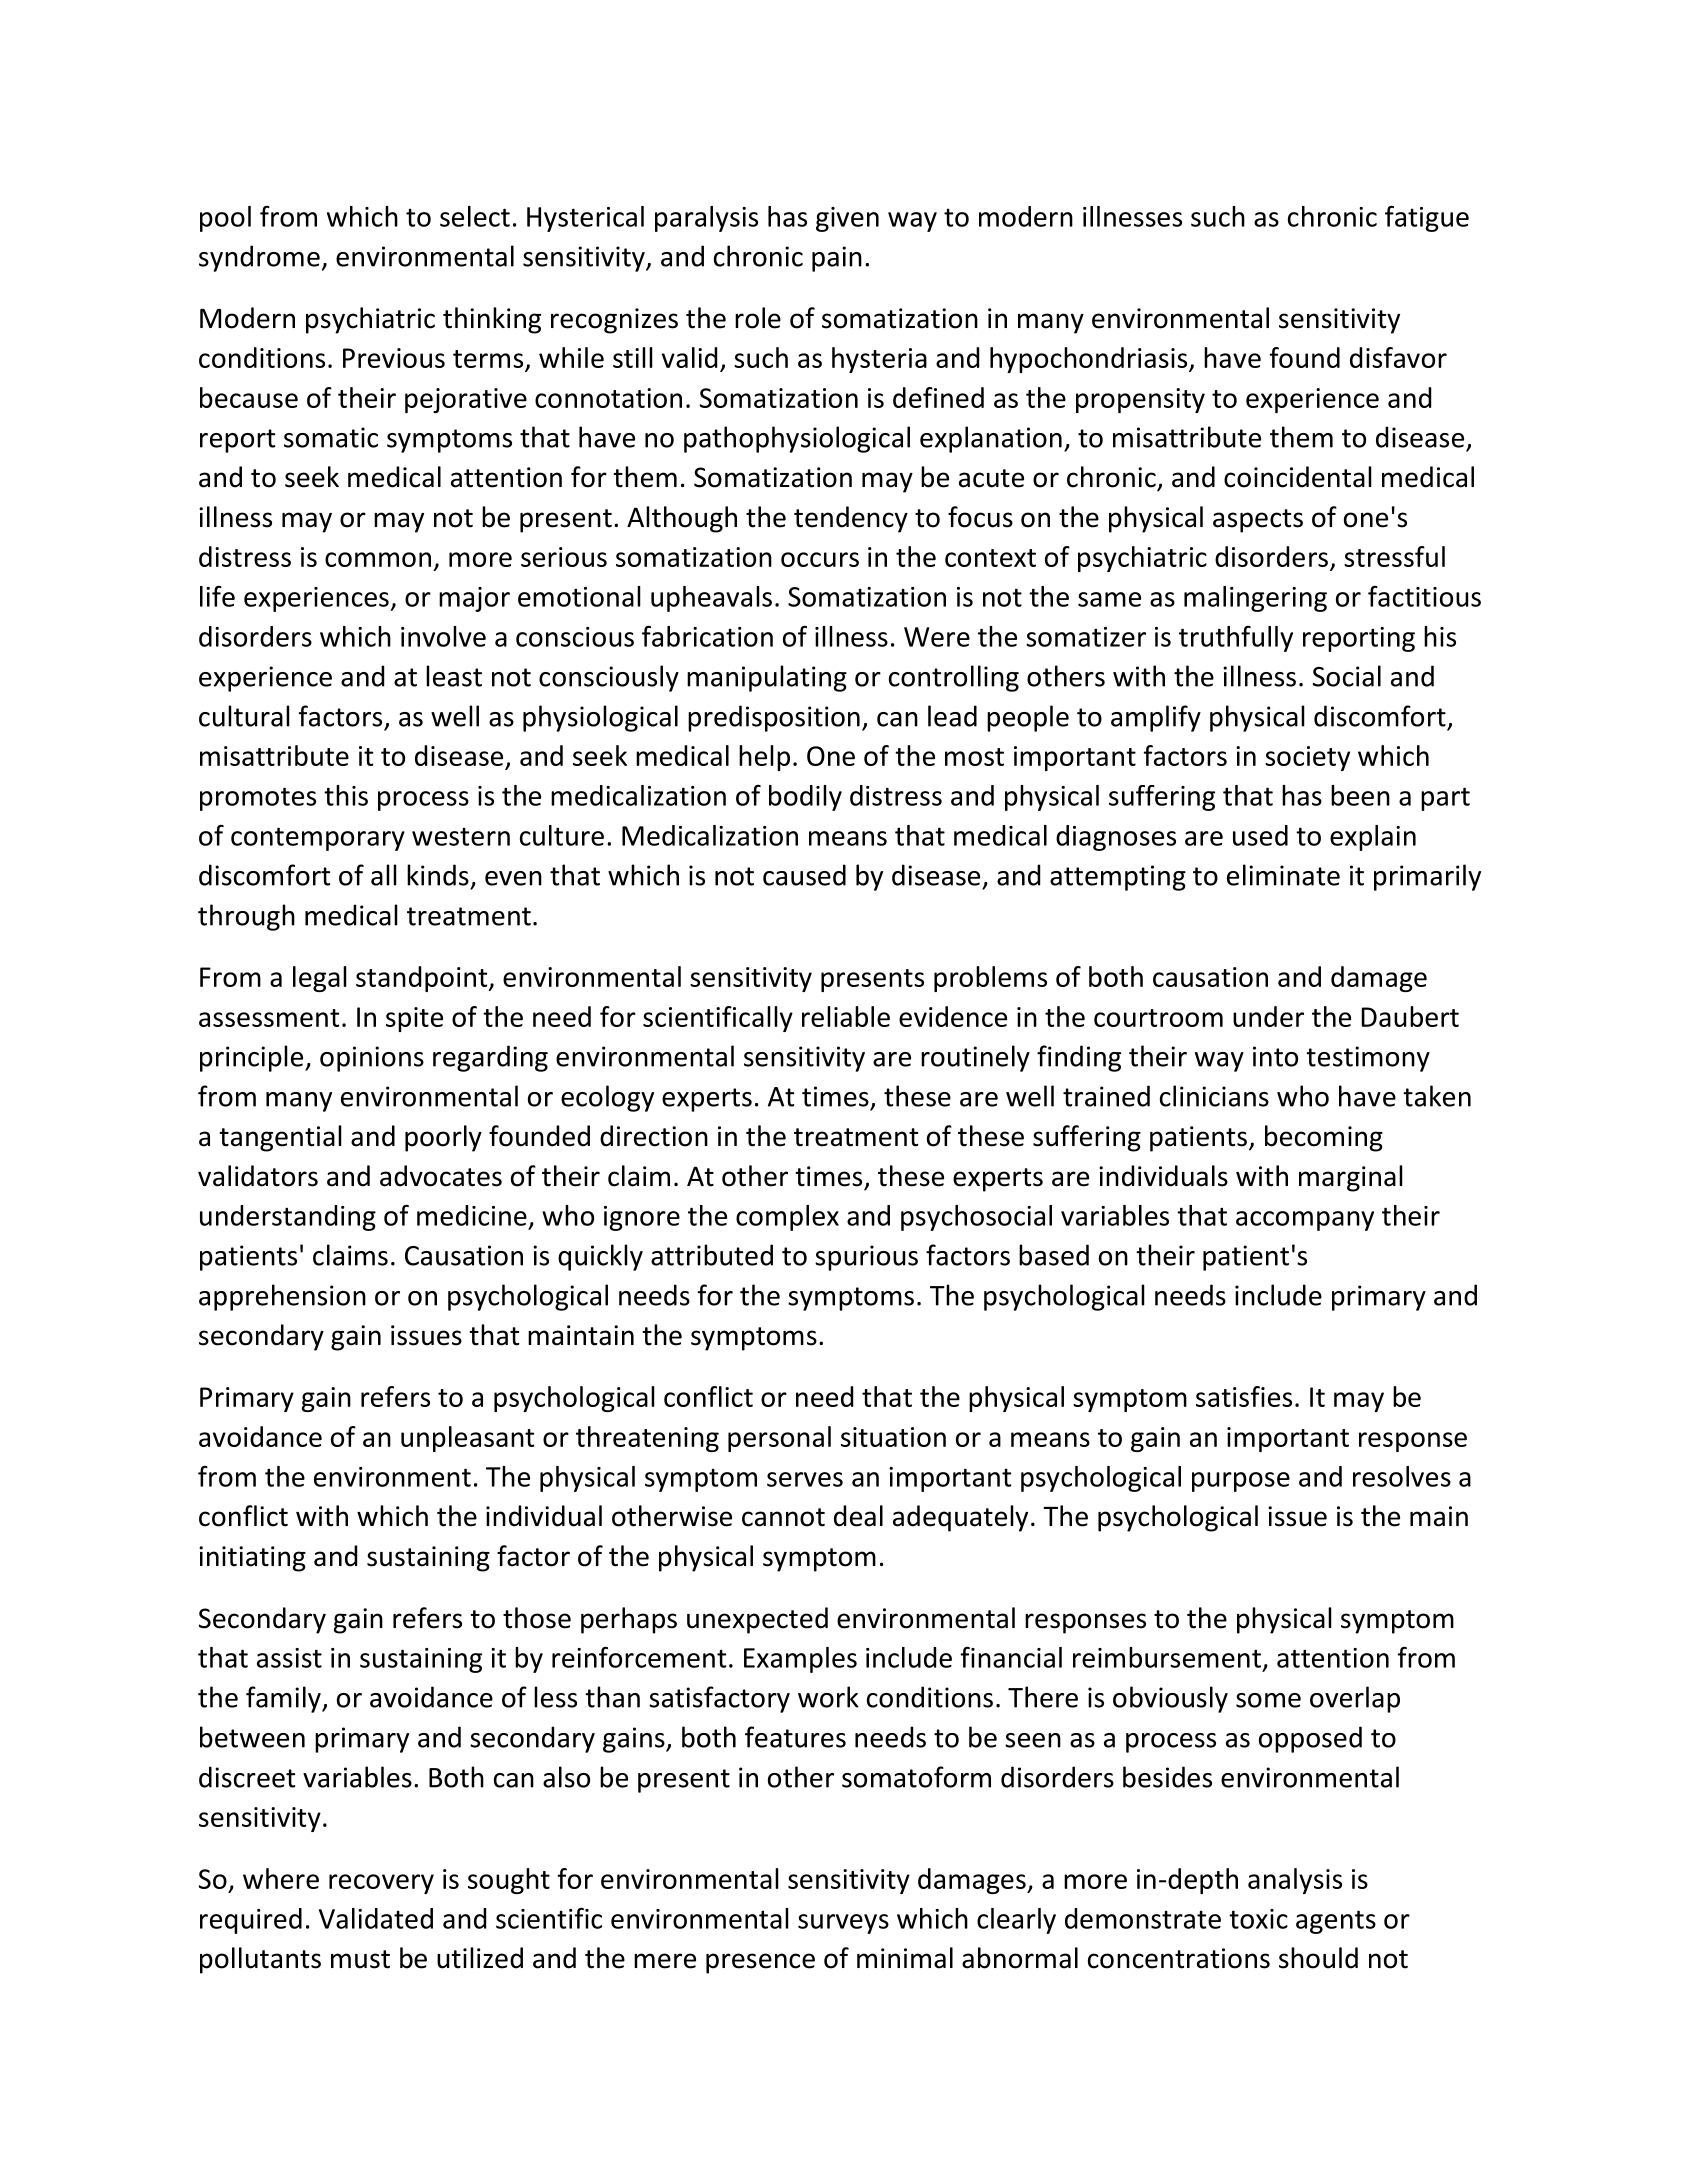 This page has height=2175, width=1681. What do you see at coordinates (837, 259) in the page?
I see `pain` at bounding box center [837, 259].
